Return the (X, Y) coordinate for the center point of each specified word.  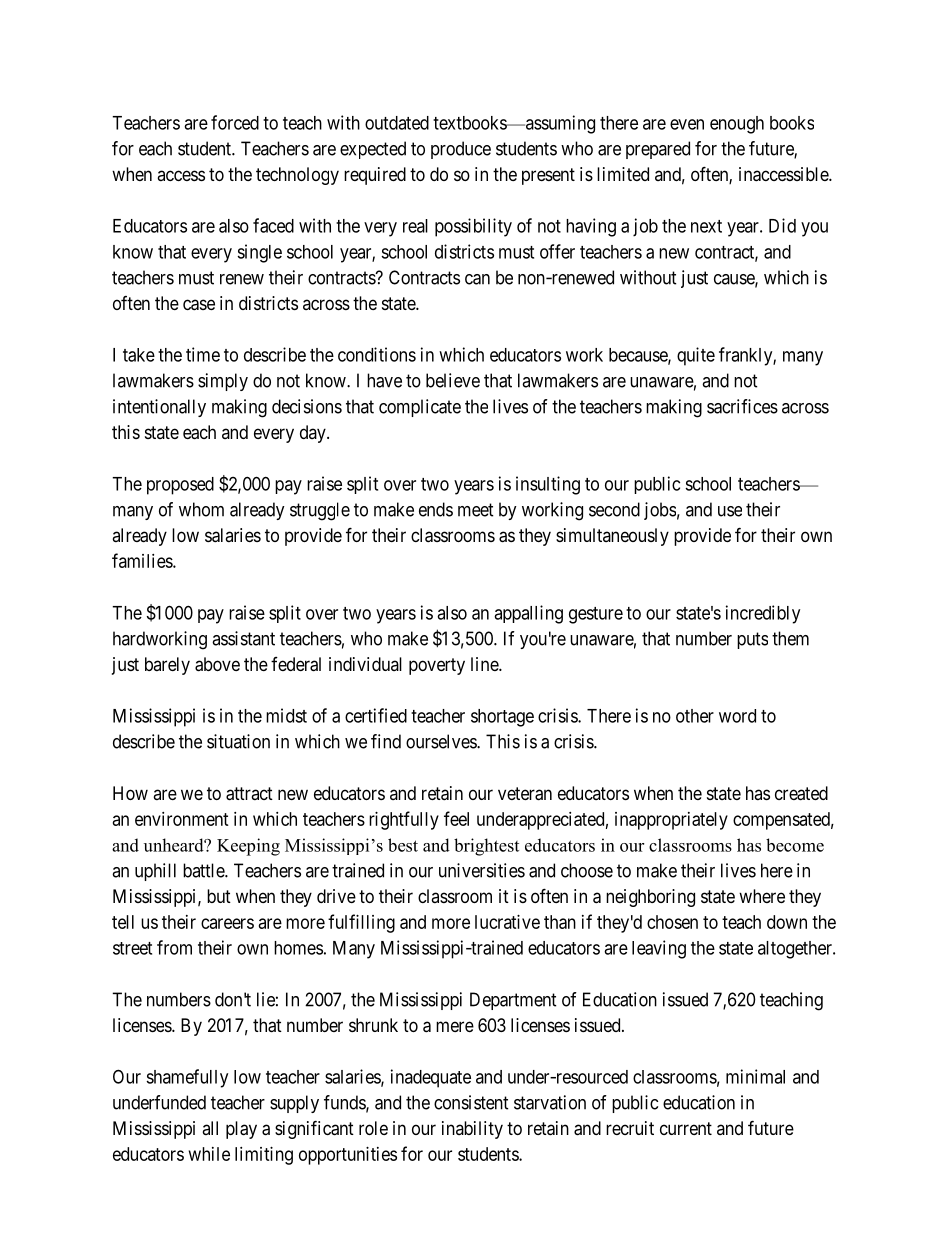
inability (472, 1130)
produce (461, 150)
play (241, 1130)
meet (476, 510)
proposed (180, 486)
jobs (660, 511)
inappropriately (671, 821)
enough (737, 125)
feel (456, 818)
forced (235, 122)
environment (182, 819)
